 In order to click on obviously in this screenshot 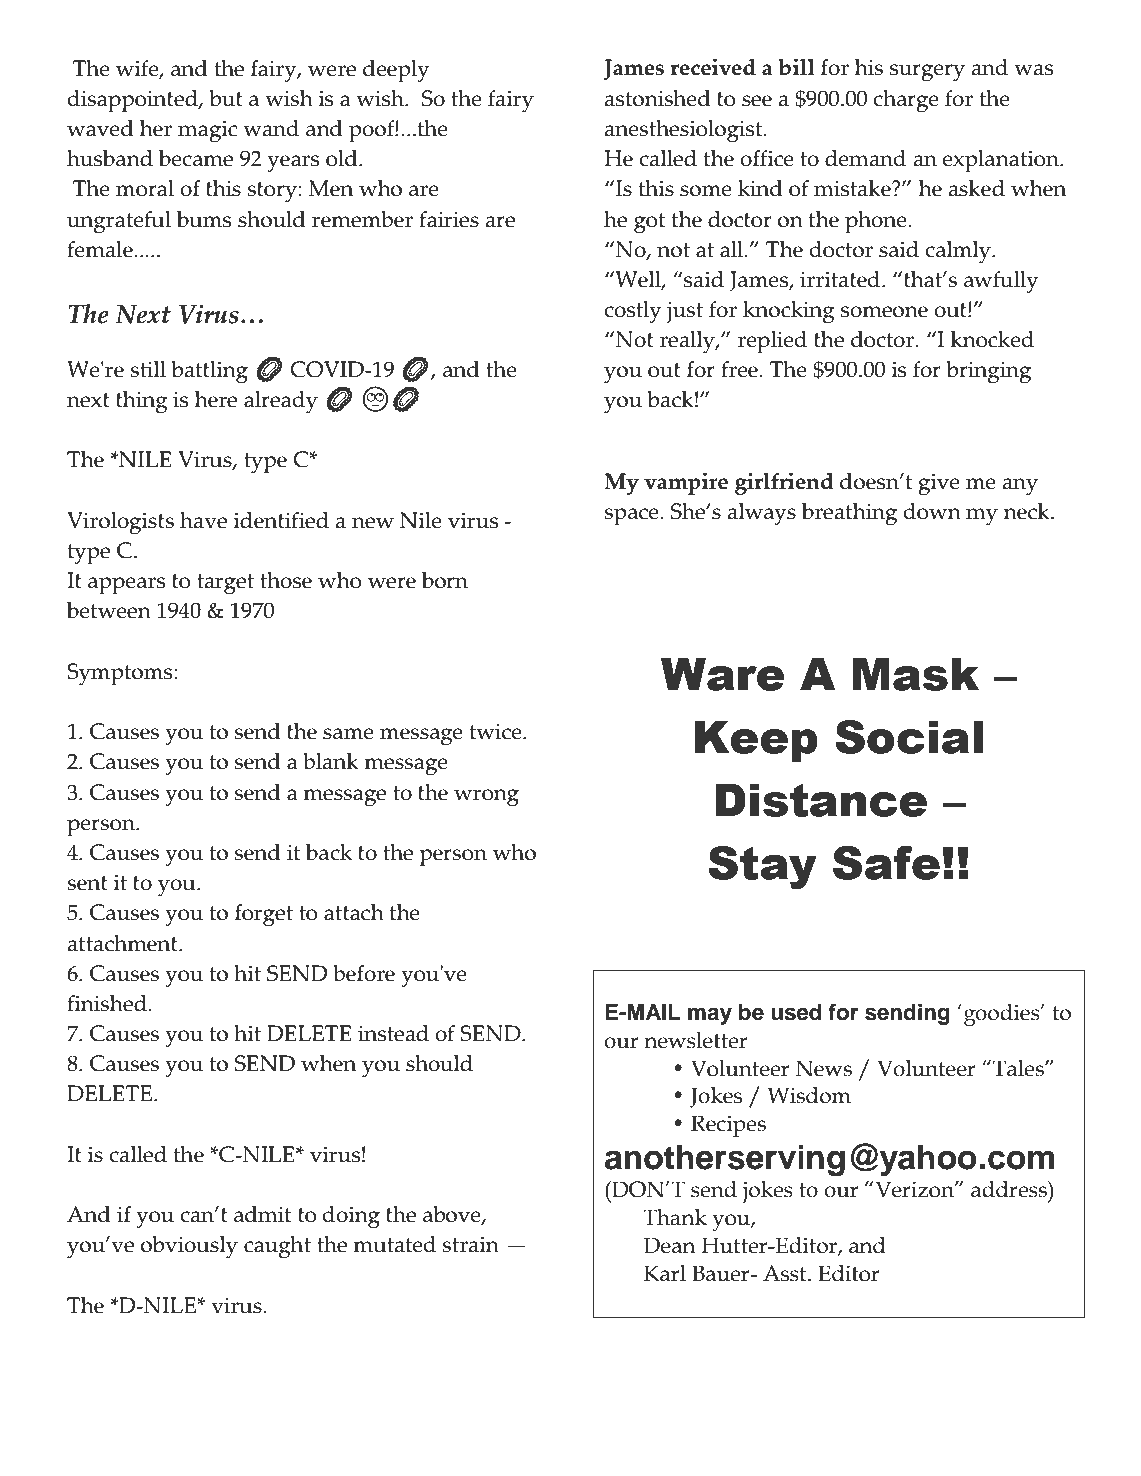, I will do `click(189, 1247)`.
